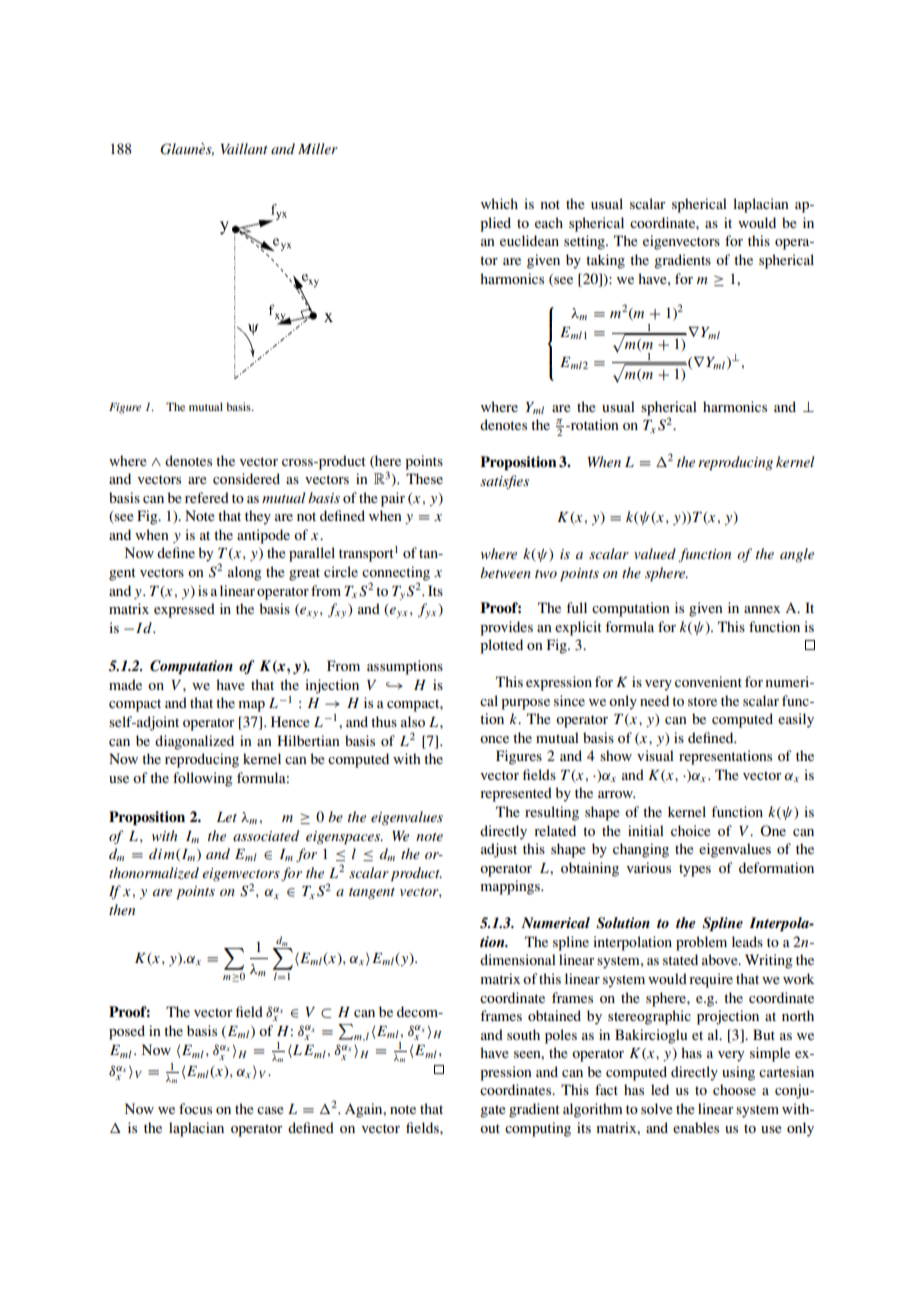 The image size is (924, 1308). Describe the element at coordinates (516, 794) in the document. I see `represented` at that location.
